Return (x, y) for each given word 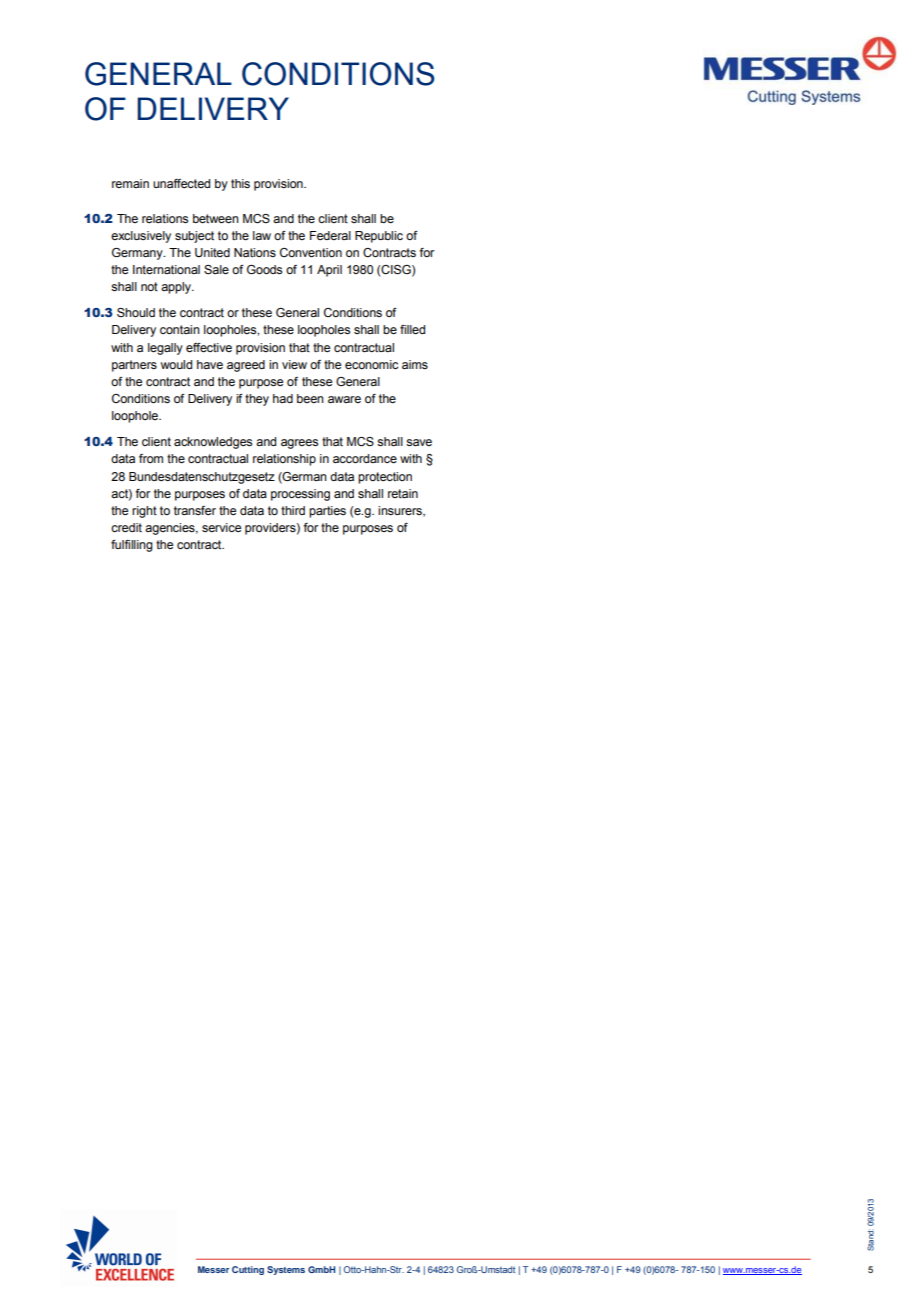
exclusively (141, 237)
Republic (379, 237)
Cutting (248, 1270)
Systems (286, 1270)
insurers (401, 511)
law (262, 235)
